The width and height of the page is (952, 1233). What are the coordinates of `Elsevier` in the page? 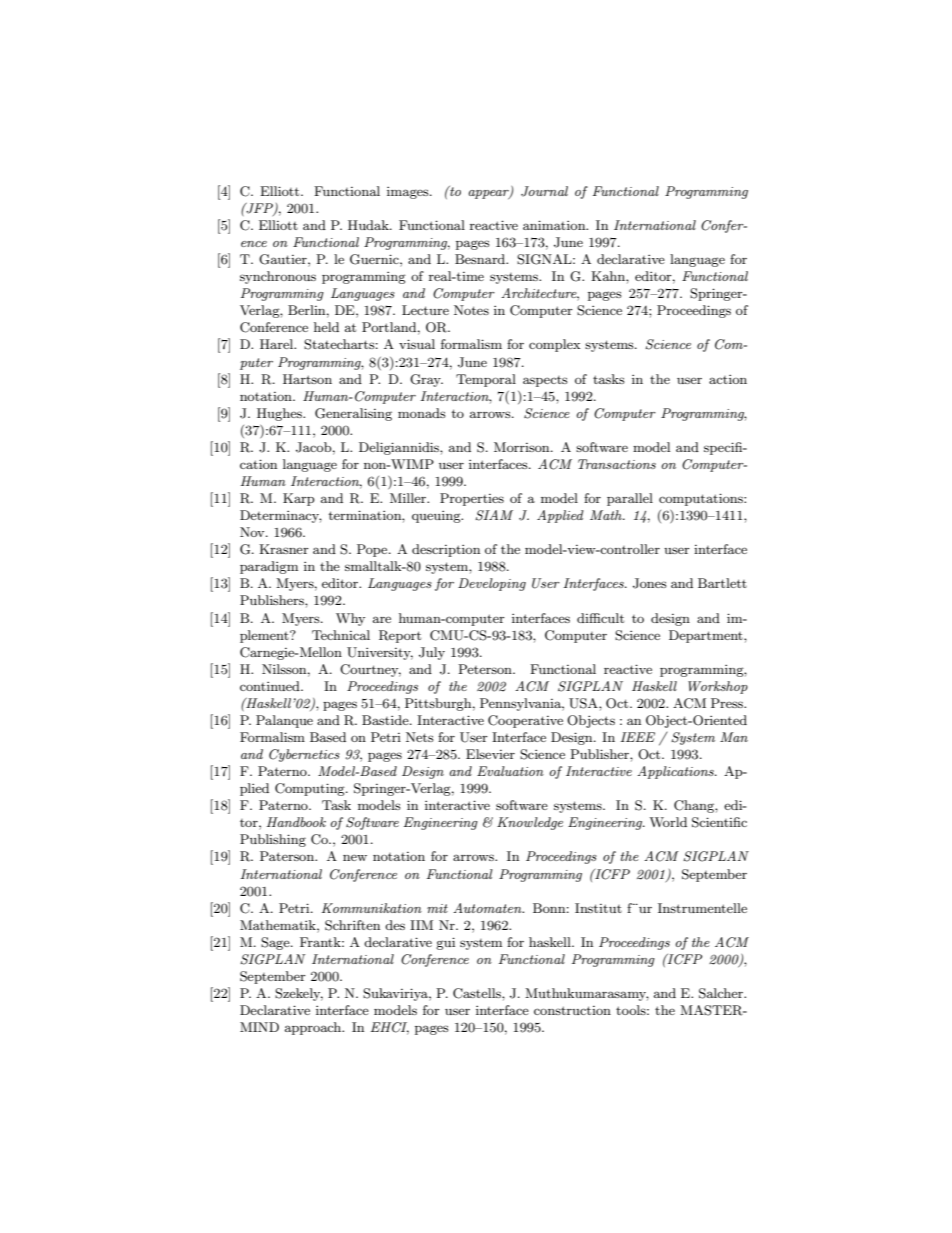 It's located at (490, 754).
